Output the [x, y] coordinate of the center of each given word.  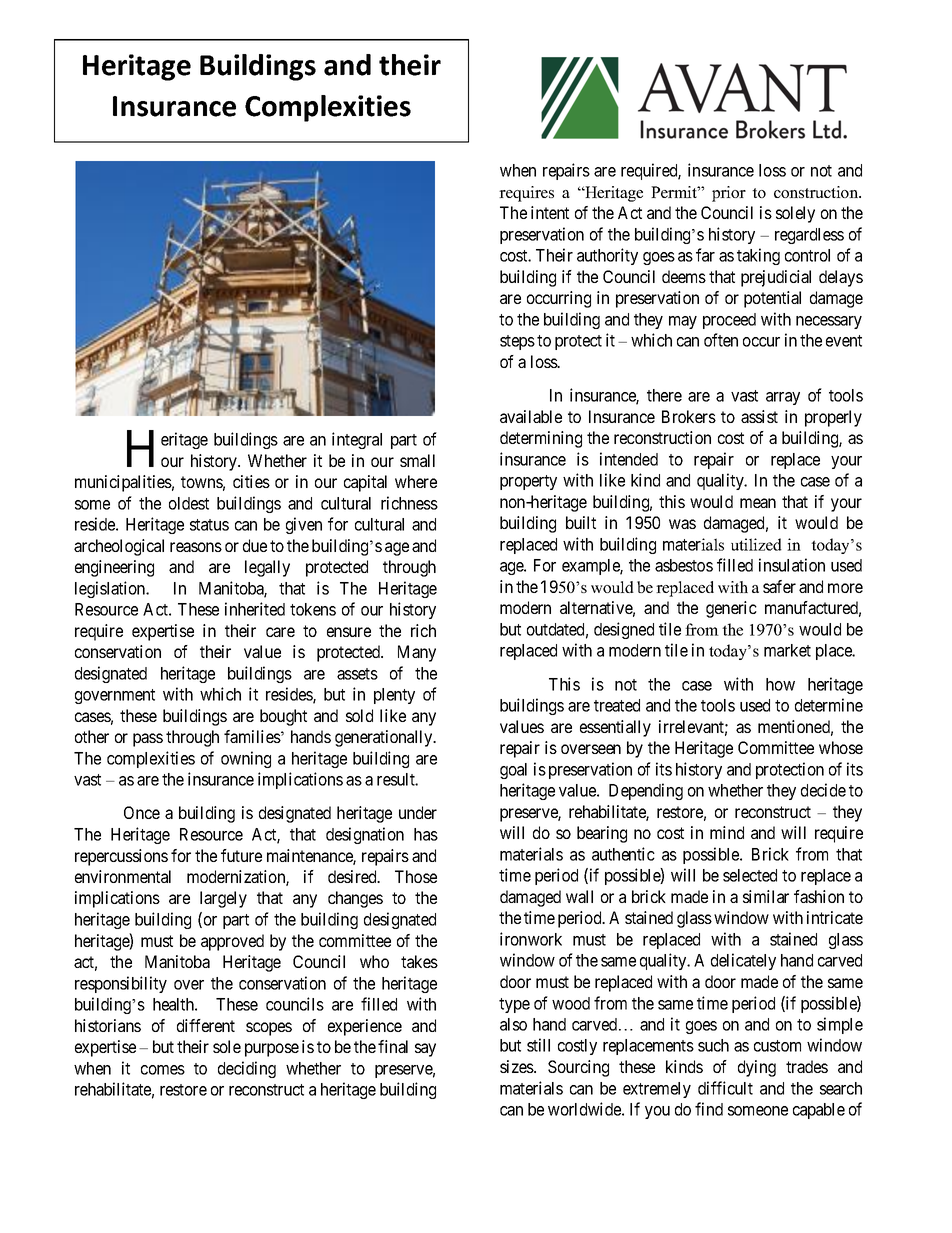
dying [757, 1068]
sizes [517, 1066]
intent [550, 212]
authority [607, 256]
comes [163, 1070]
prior [729, 194]
